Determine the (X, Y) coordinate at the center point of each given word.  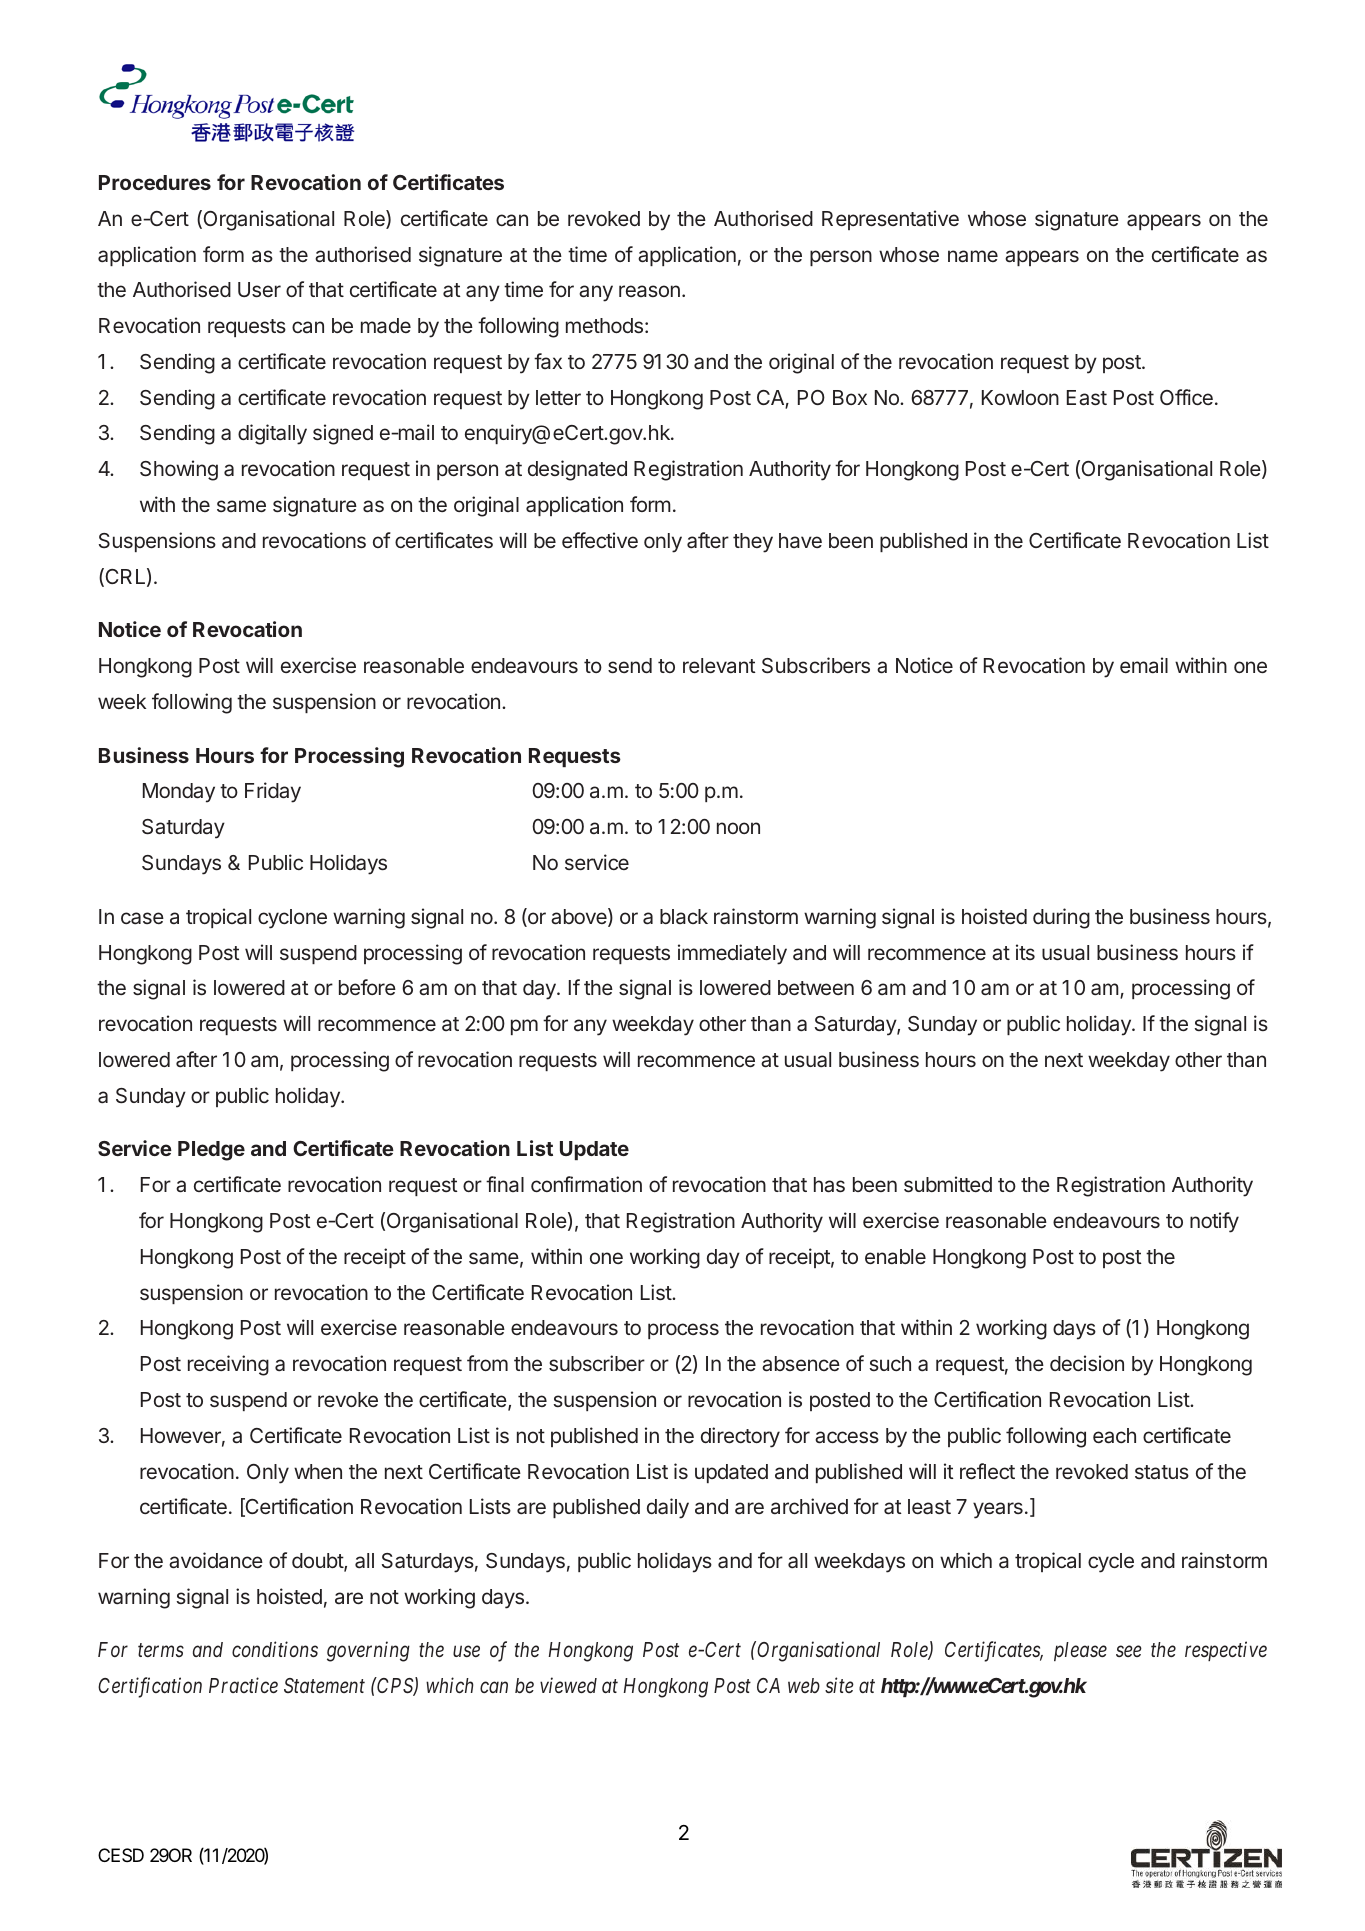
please (1080, 1651)
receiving (228, 1365)
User (259, 290)
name (973, 256)
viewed (568, 1685)
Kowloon (1020, 397)
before (367, 987)
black (684, 916)
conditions (275, 1649)
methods (604, 326)
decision (1087, 1363)
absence (801, 1364)
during (1061, 918)
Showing (179, 470)
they (753, 543)
